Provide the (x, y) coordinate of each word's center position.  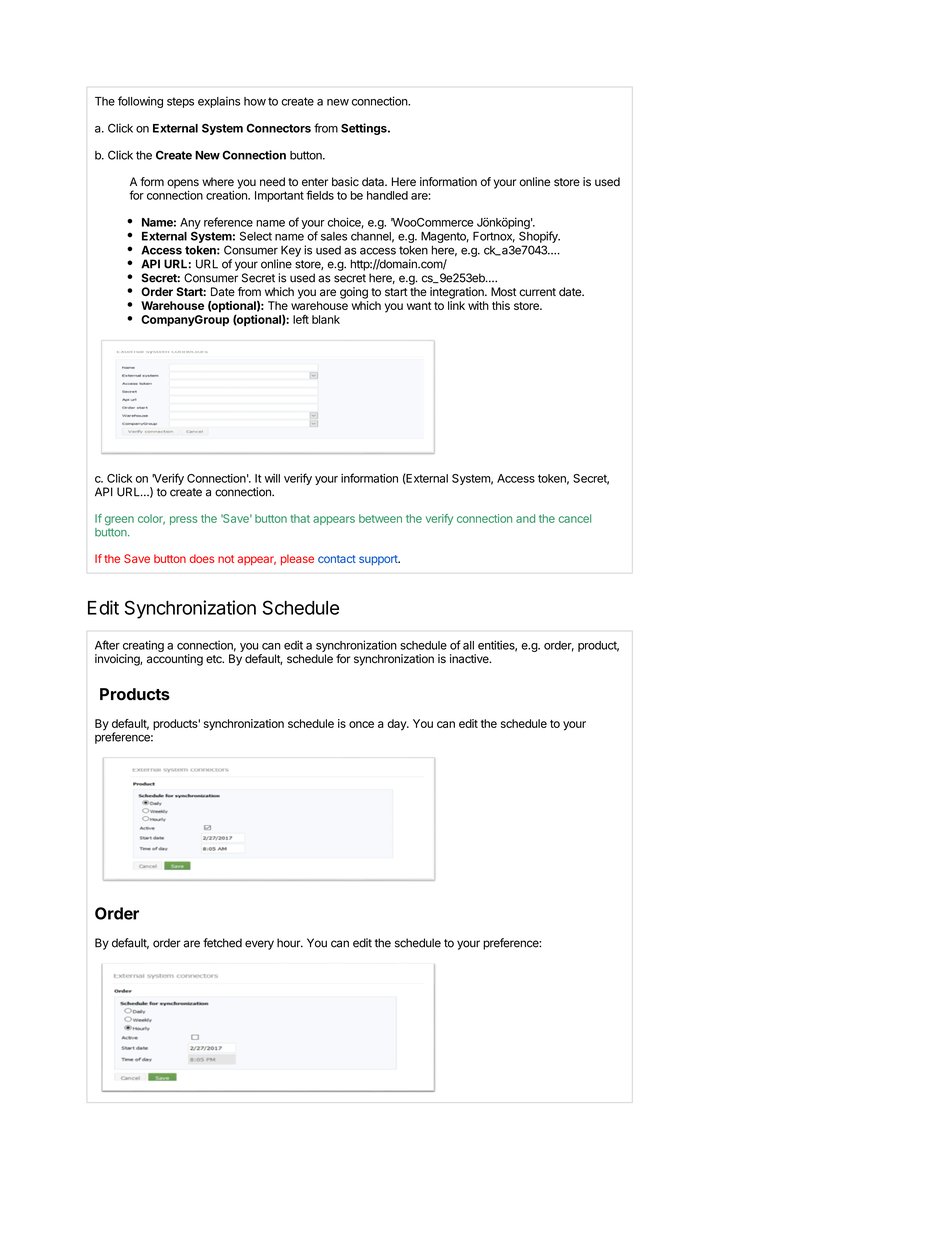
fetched (222, 943)
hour (290, 943)
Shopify (539, 237)
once (361, 724)
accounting (175, 660)
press (183, 520)
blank (326, 319)
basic (345, 182)
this (501, 305)
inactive (470, 658)
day (397, 725)
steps (180, 102)
